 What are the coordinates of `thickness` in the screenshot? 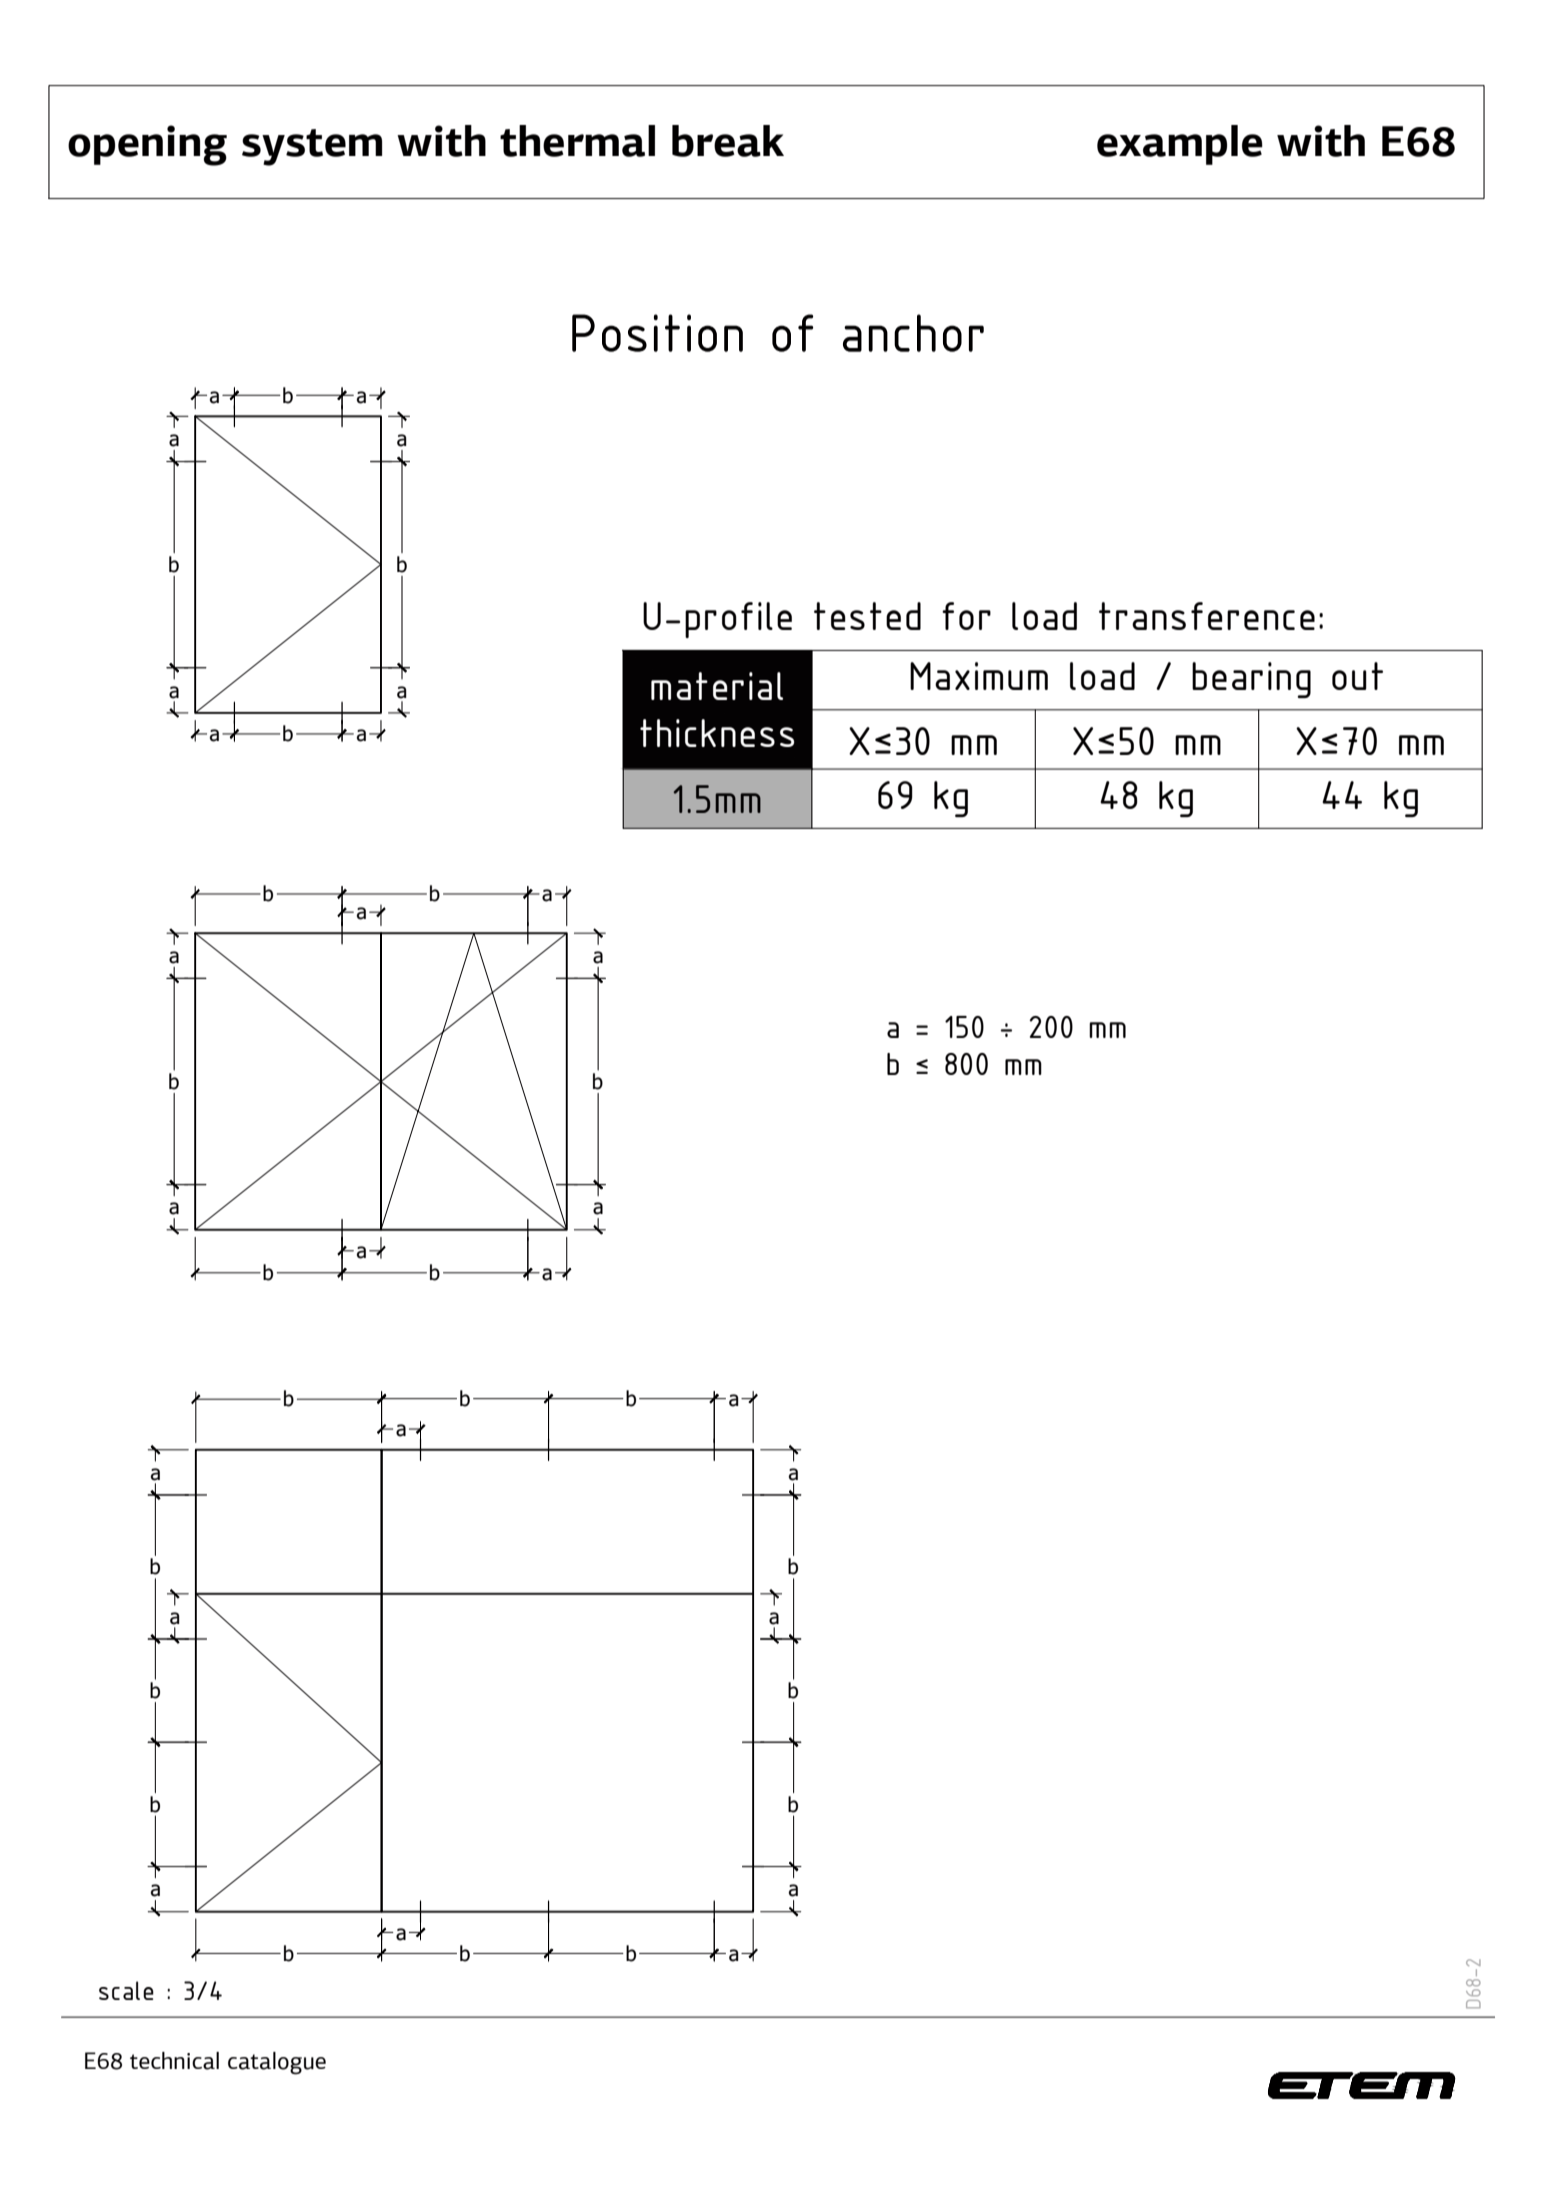 It's located at (717, 733).
